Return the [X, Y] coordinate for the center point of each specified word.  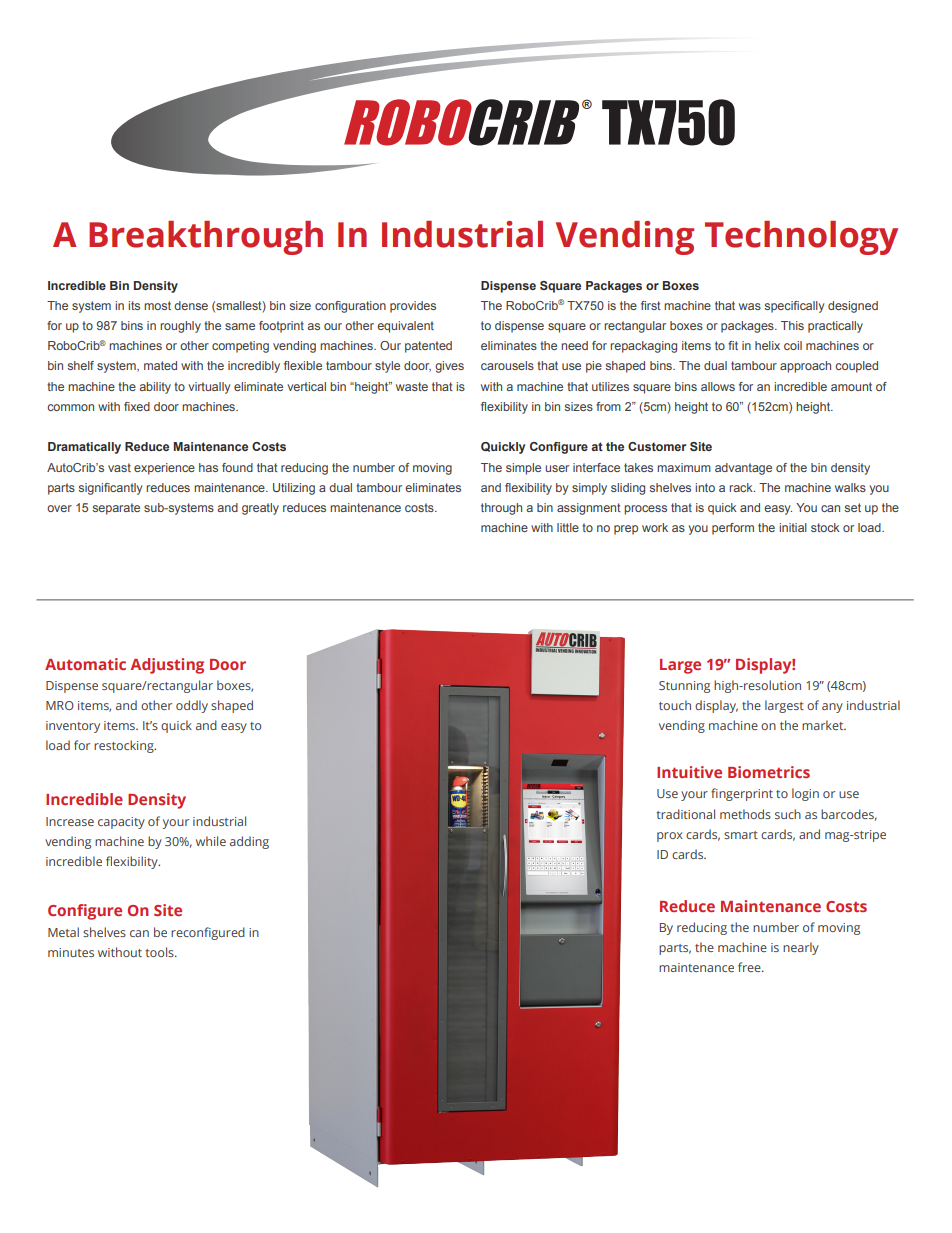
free [750, 967]
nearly [801, 948]
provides [413, 307]
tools [160, 952]
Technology [801, 238]
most [157, 305]
